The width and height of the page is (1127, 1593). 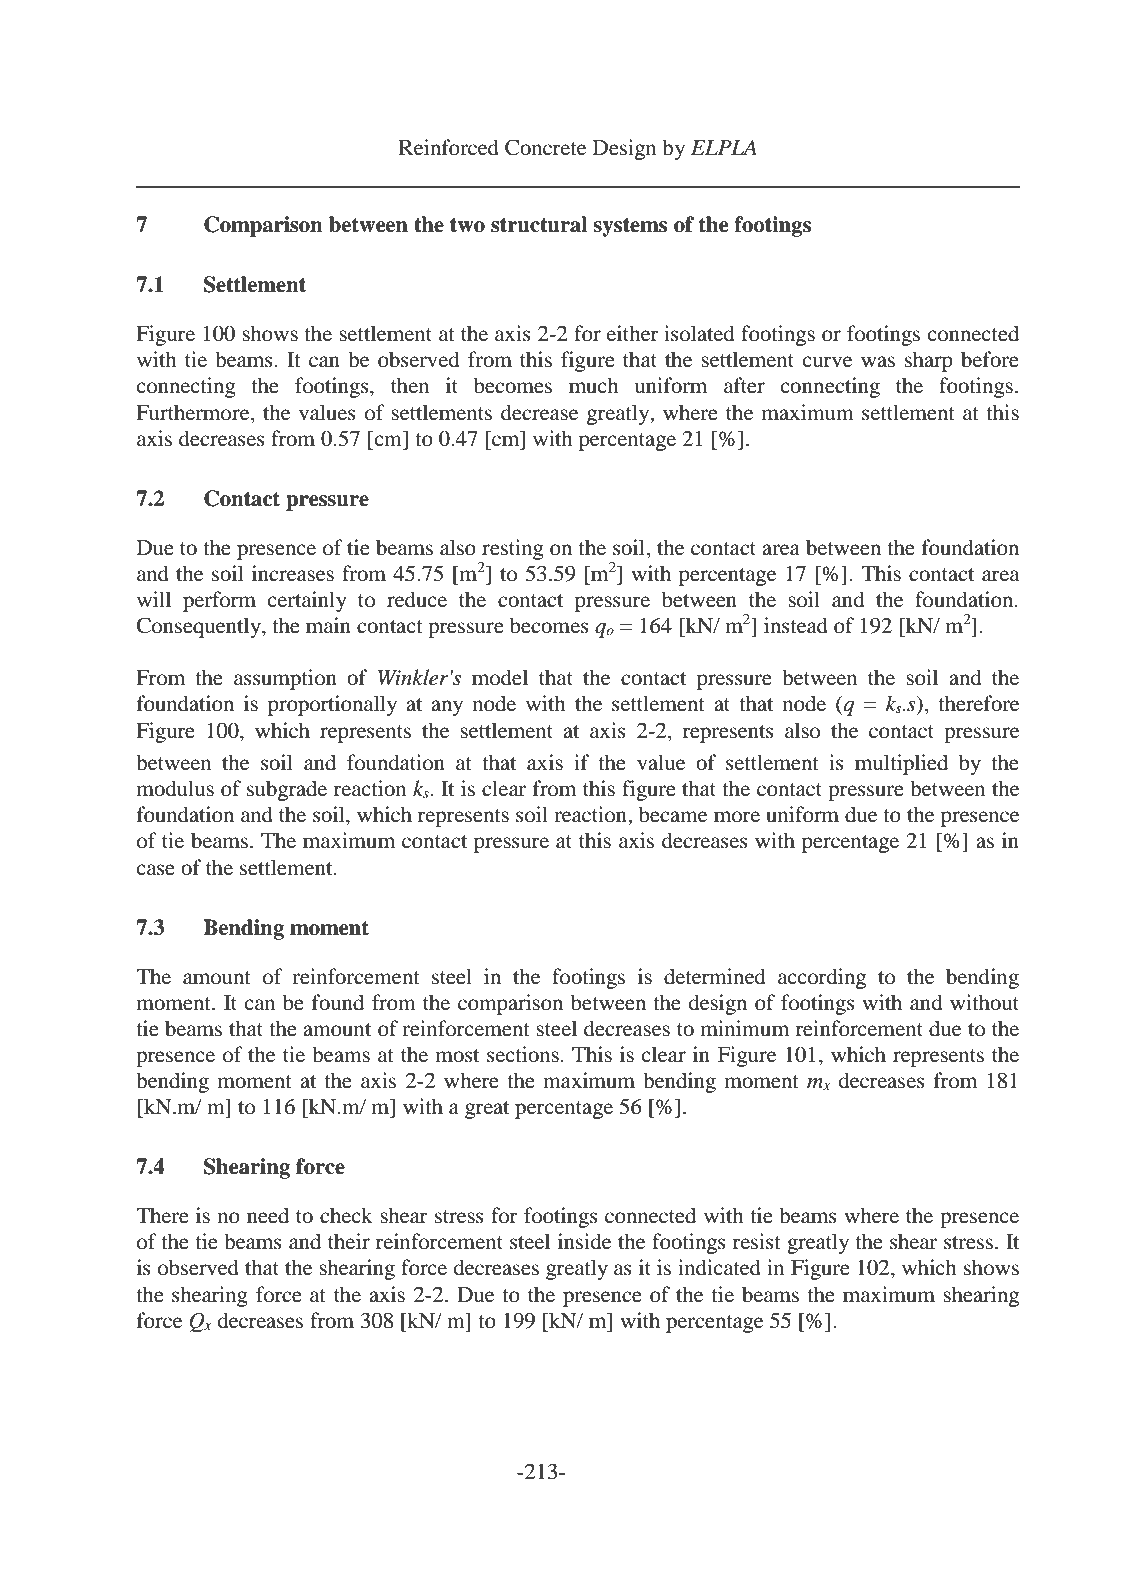 What do you see at coordinates (630, 227) in the page?
I see `systems` at bounding box center [630, 227].
